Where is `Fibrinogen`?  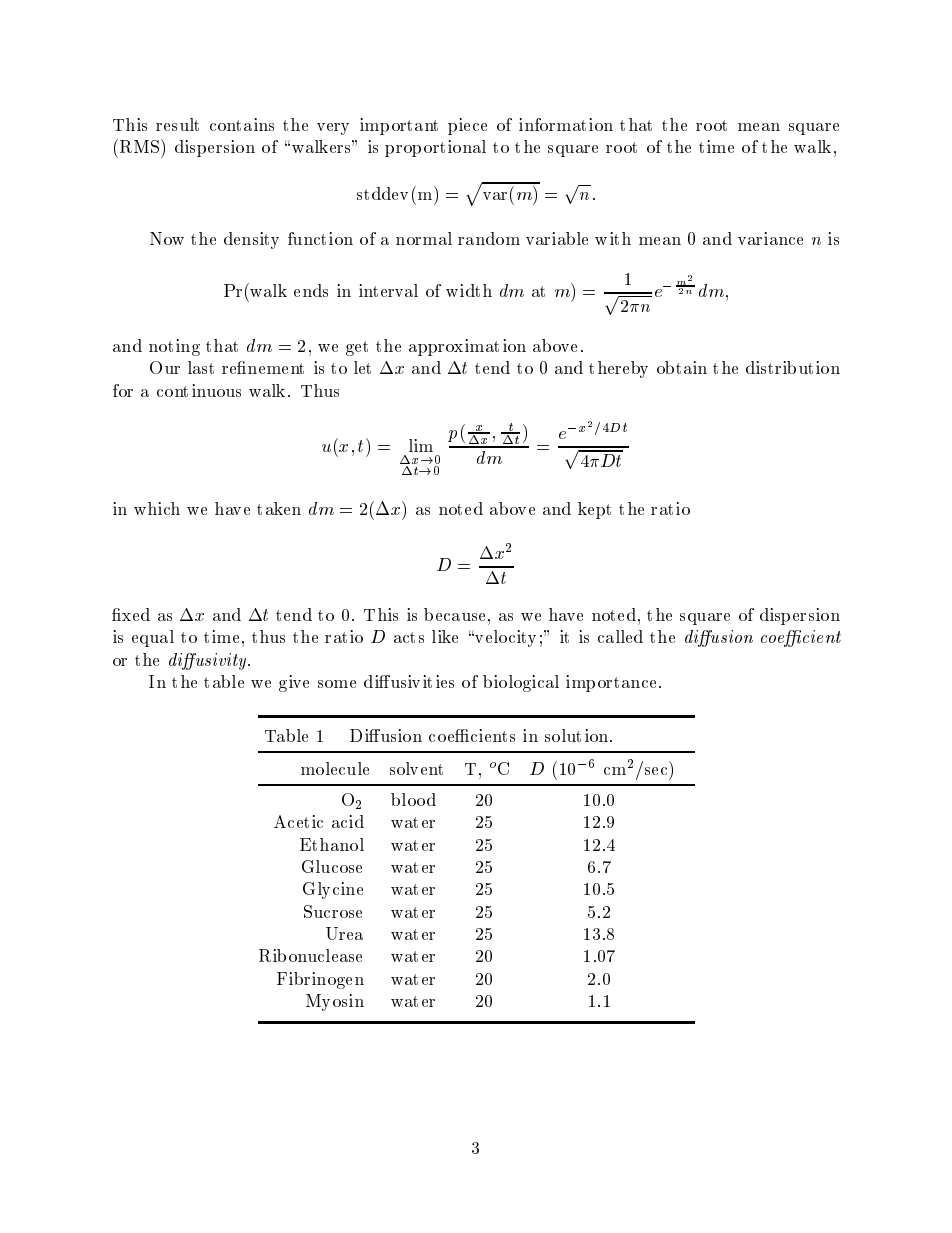 Fibrinogen is located at coordinates (320, 980).
